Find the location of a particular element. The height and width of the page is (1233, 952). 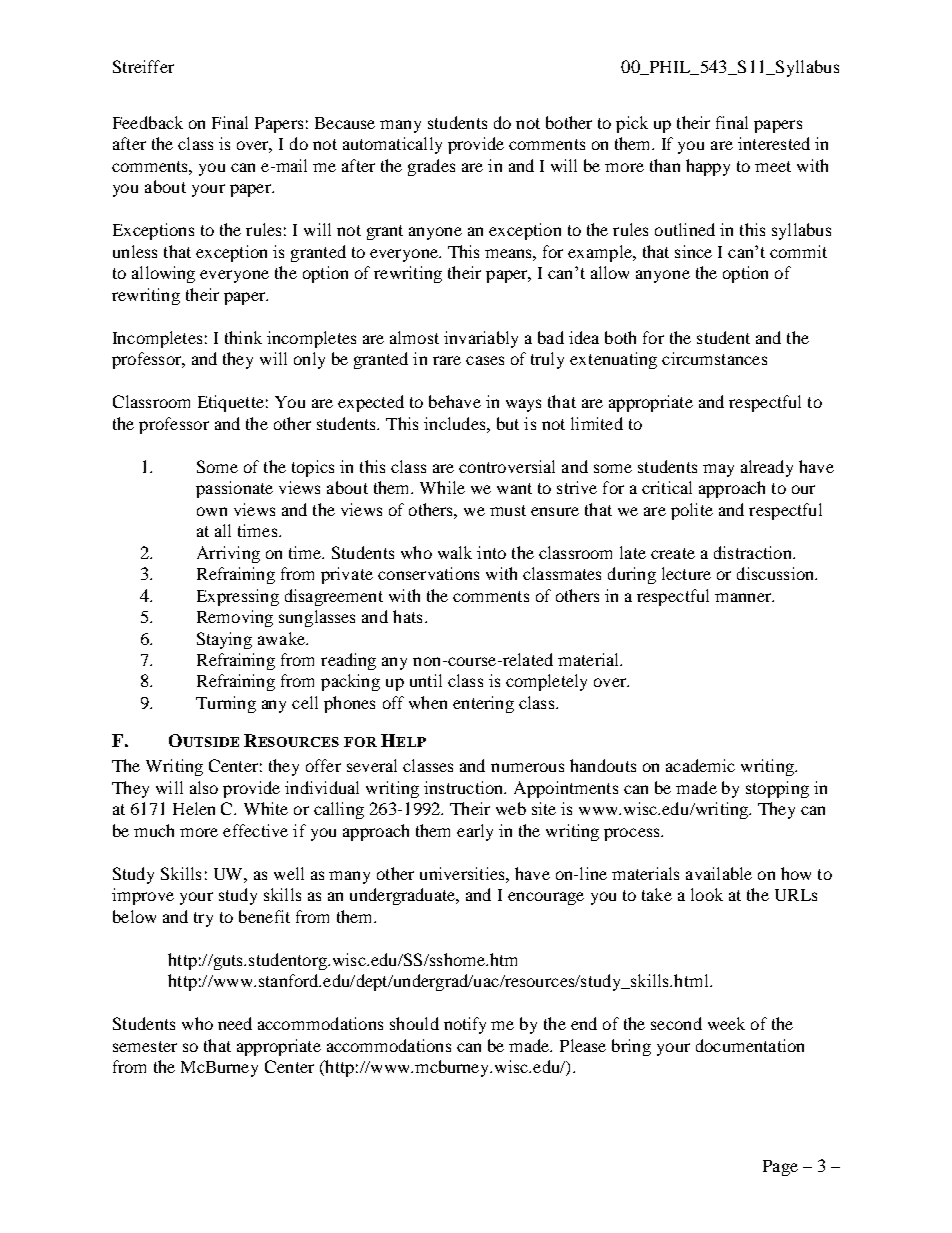

manner is located at coordinates (744, 597).
